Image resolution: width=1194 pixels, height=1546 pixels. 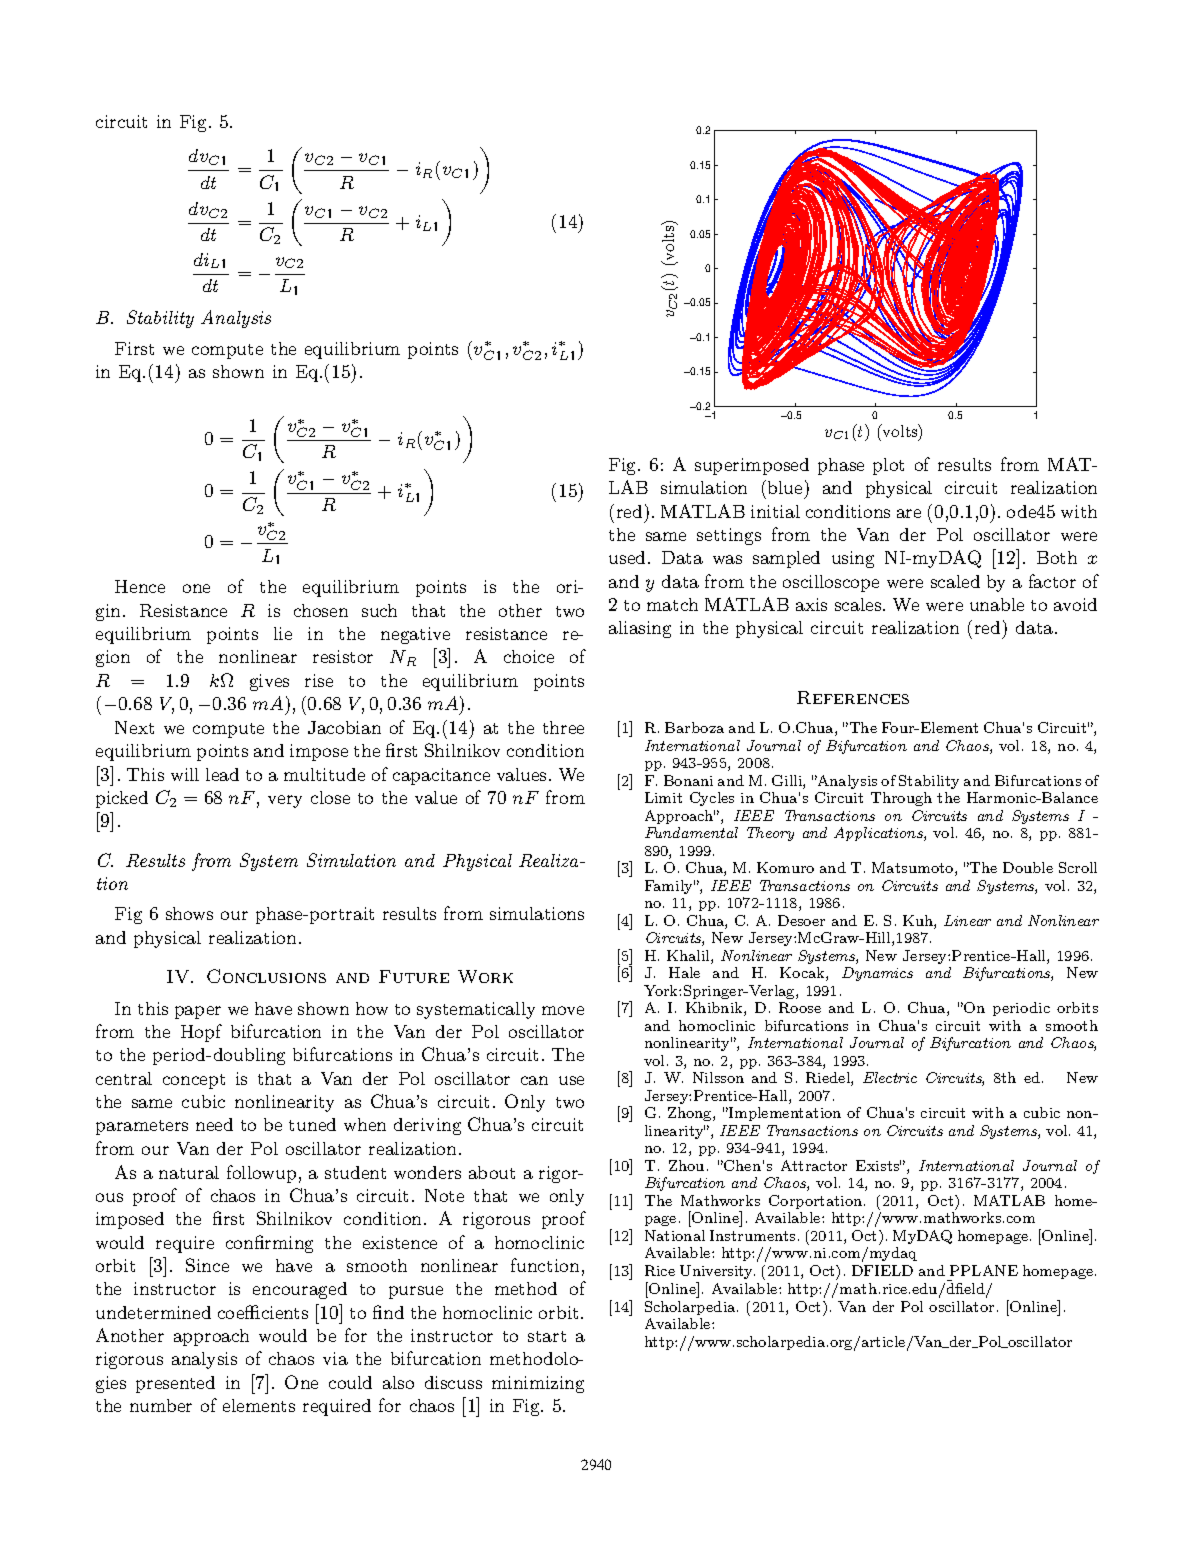 I want to click on Hale, so click(x=684, y=972).
